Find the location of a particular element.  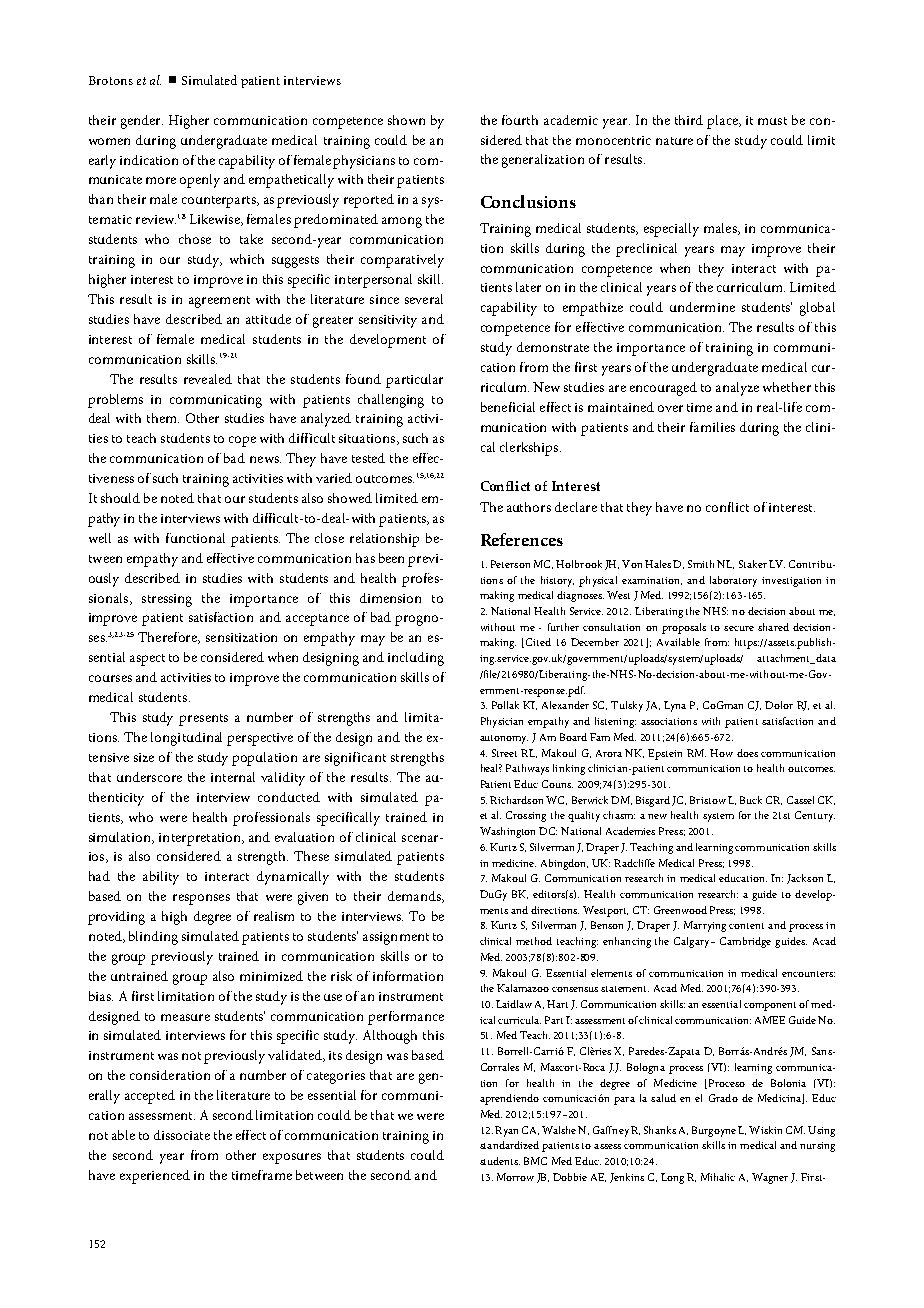

blinding is located at coordinates (153, 938).
